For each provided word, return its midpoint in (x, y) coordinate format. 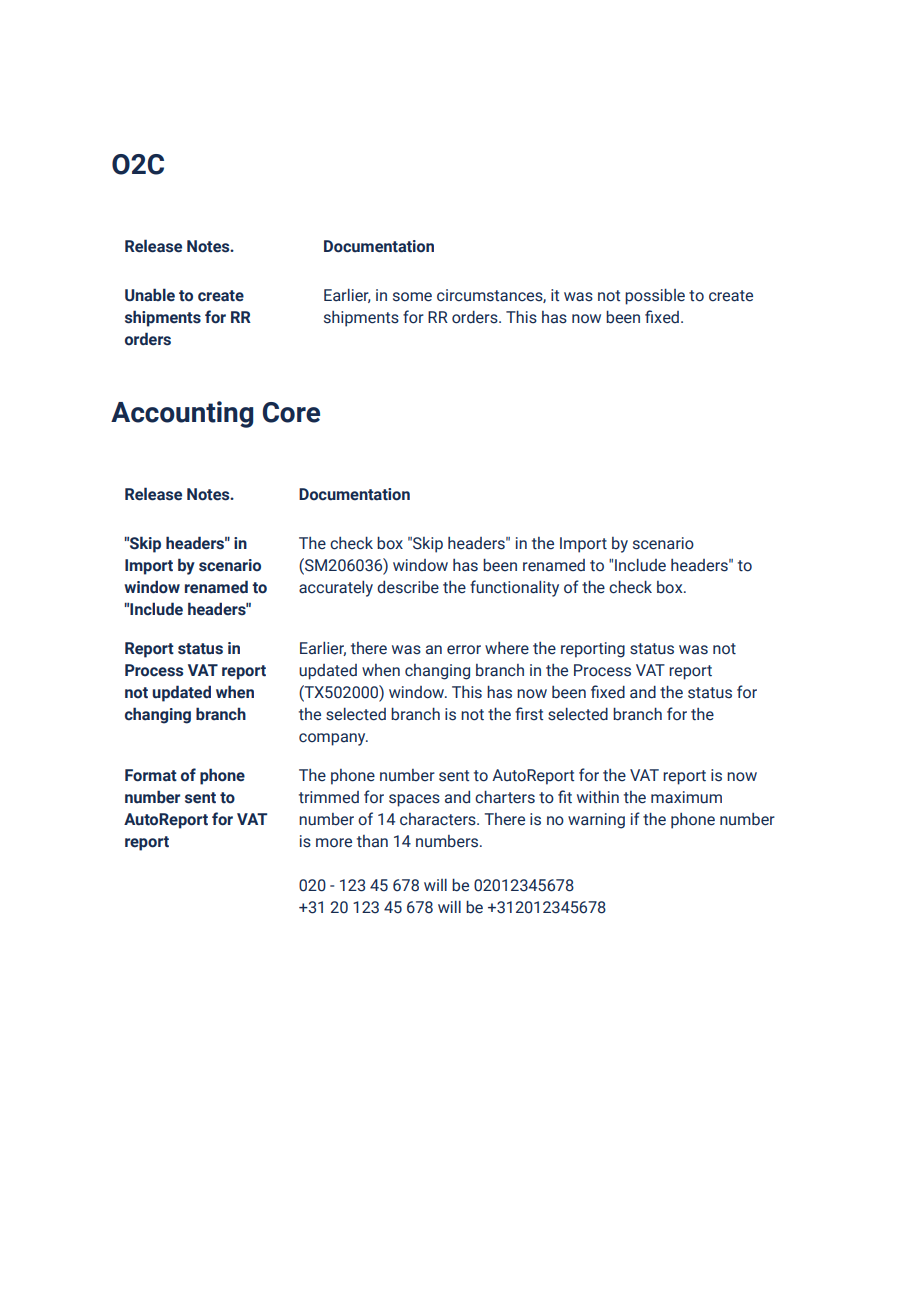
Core (291, 412)
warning (596, 821)
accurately (336, 589)
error (464, 650)
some (412, 297)
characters (439, 819)
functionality (514, 588)
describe (408, 587)
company (333, 739)
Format (151, 775)
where (507, 648)
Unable (150, 295)
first (529, 713)
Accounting (182, 414)
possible (655, 297)
